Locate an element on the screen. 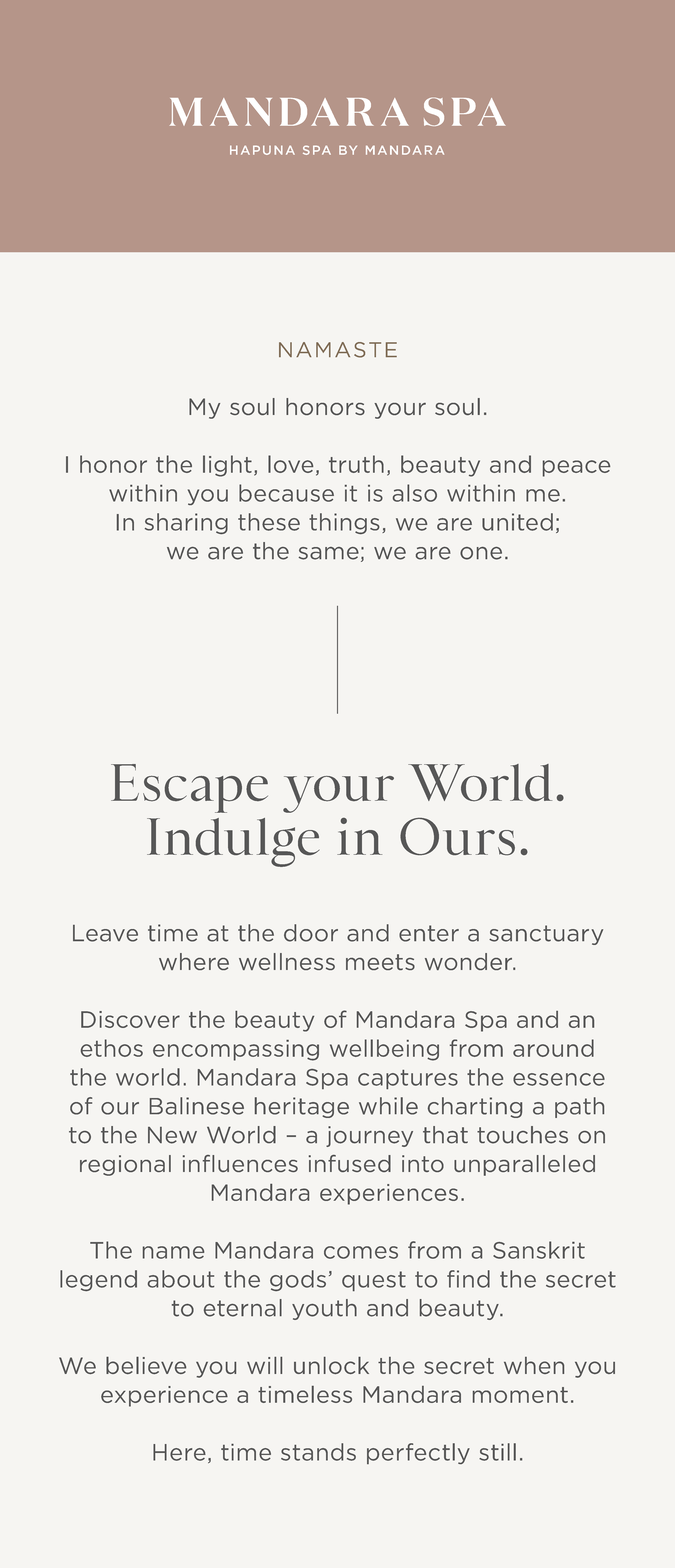  believe is located at coordinates (146, 1365).
